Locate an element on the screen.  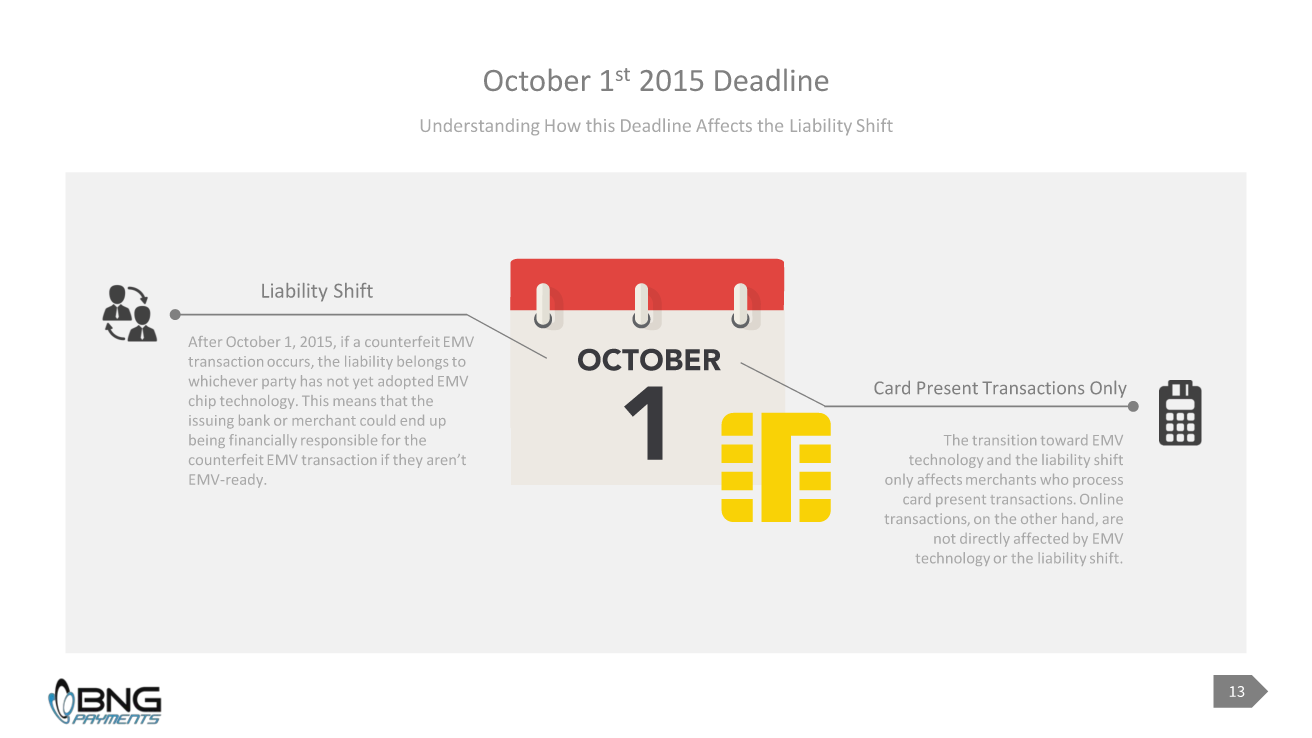
responsible is located at coordinates (339, 441).
